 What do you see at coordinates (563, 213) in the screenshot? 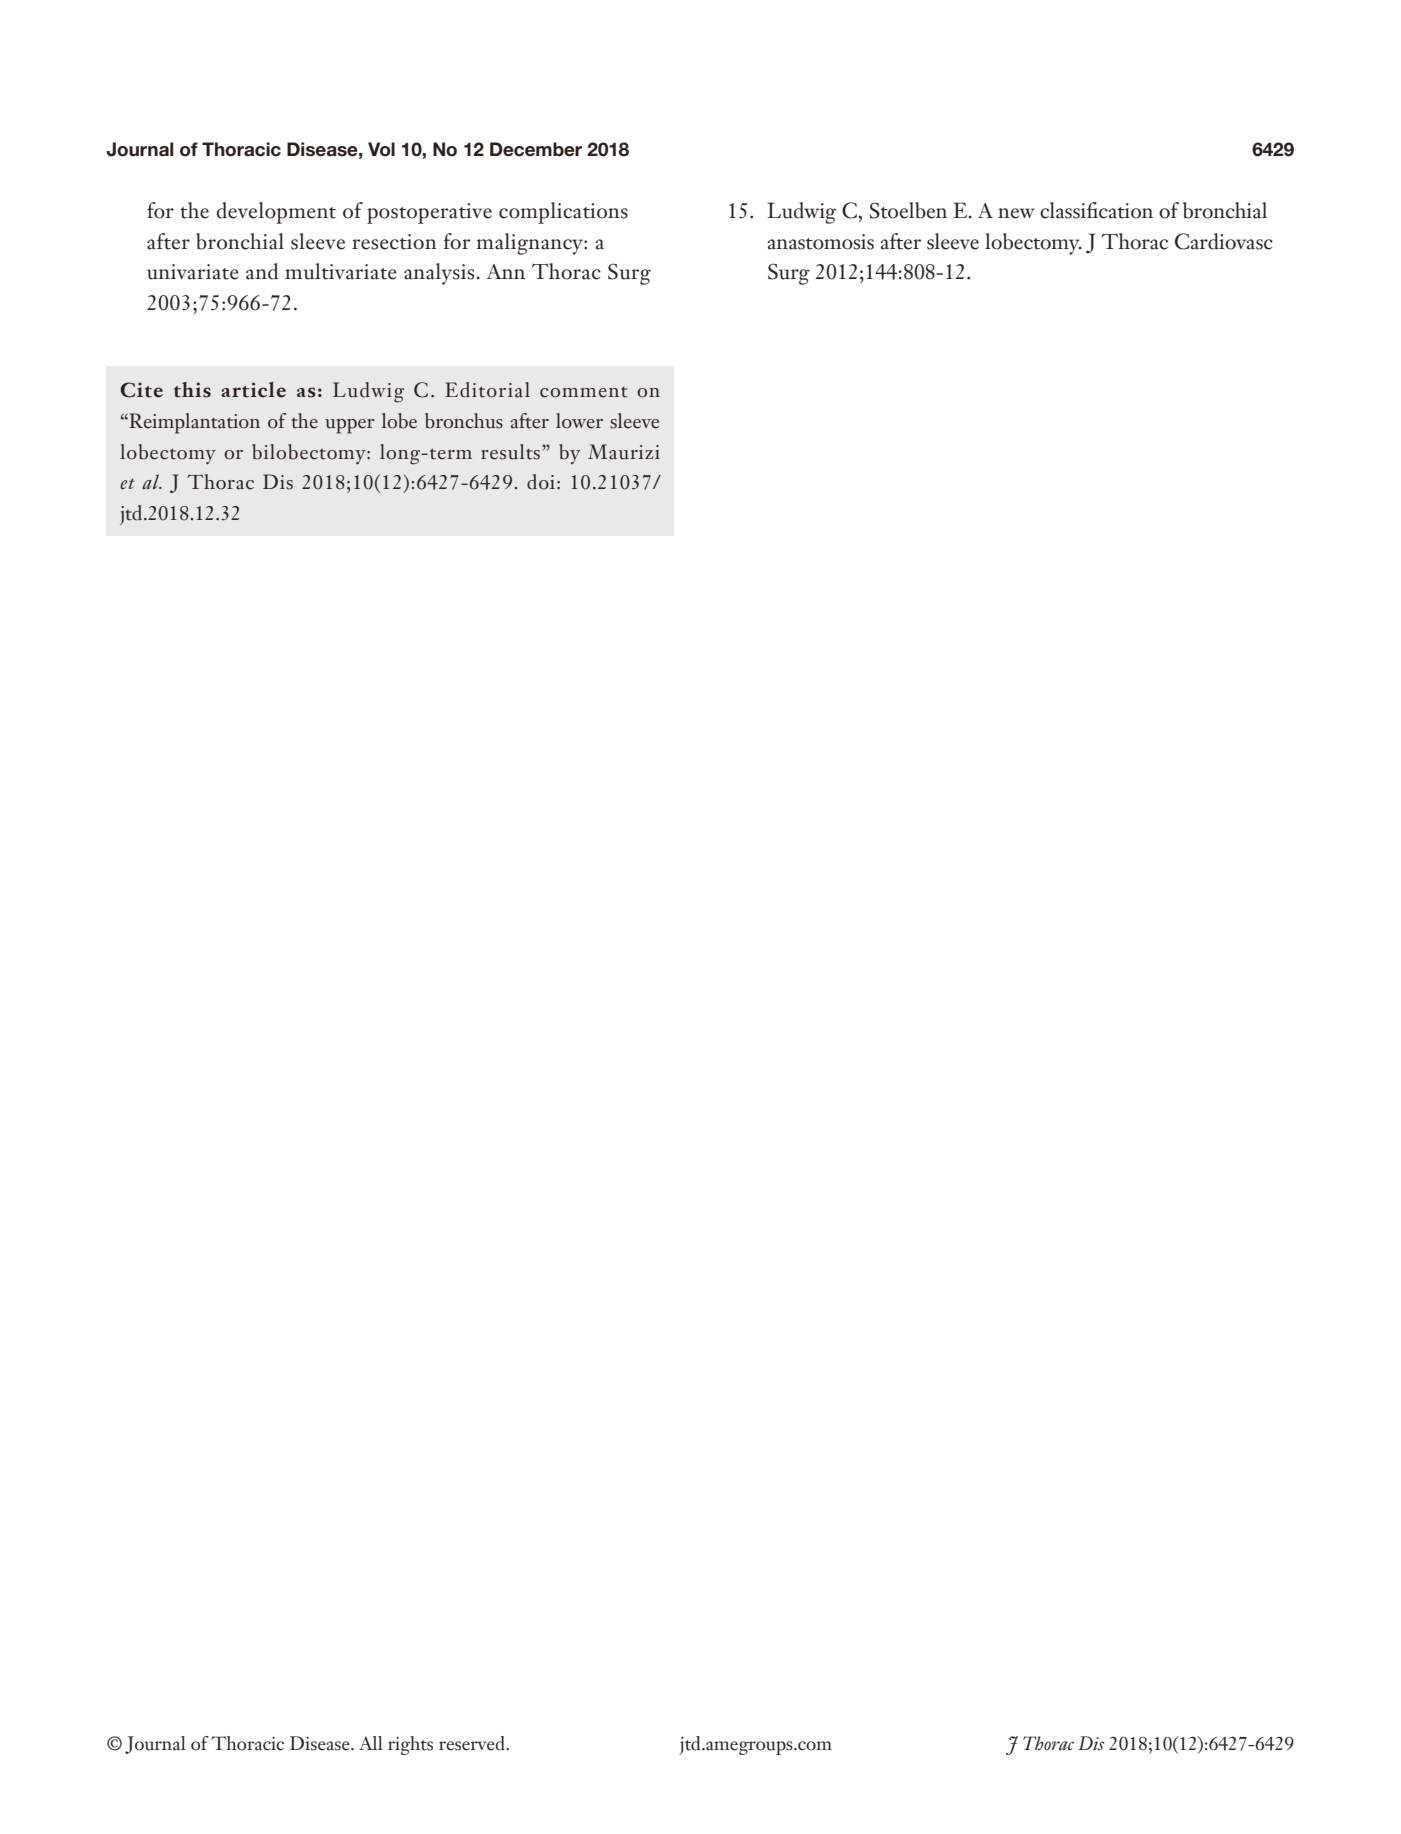
I see `complications` at bounding box center [563, 213].
